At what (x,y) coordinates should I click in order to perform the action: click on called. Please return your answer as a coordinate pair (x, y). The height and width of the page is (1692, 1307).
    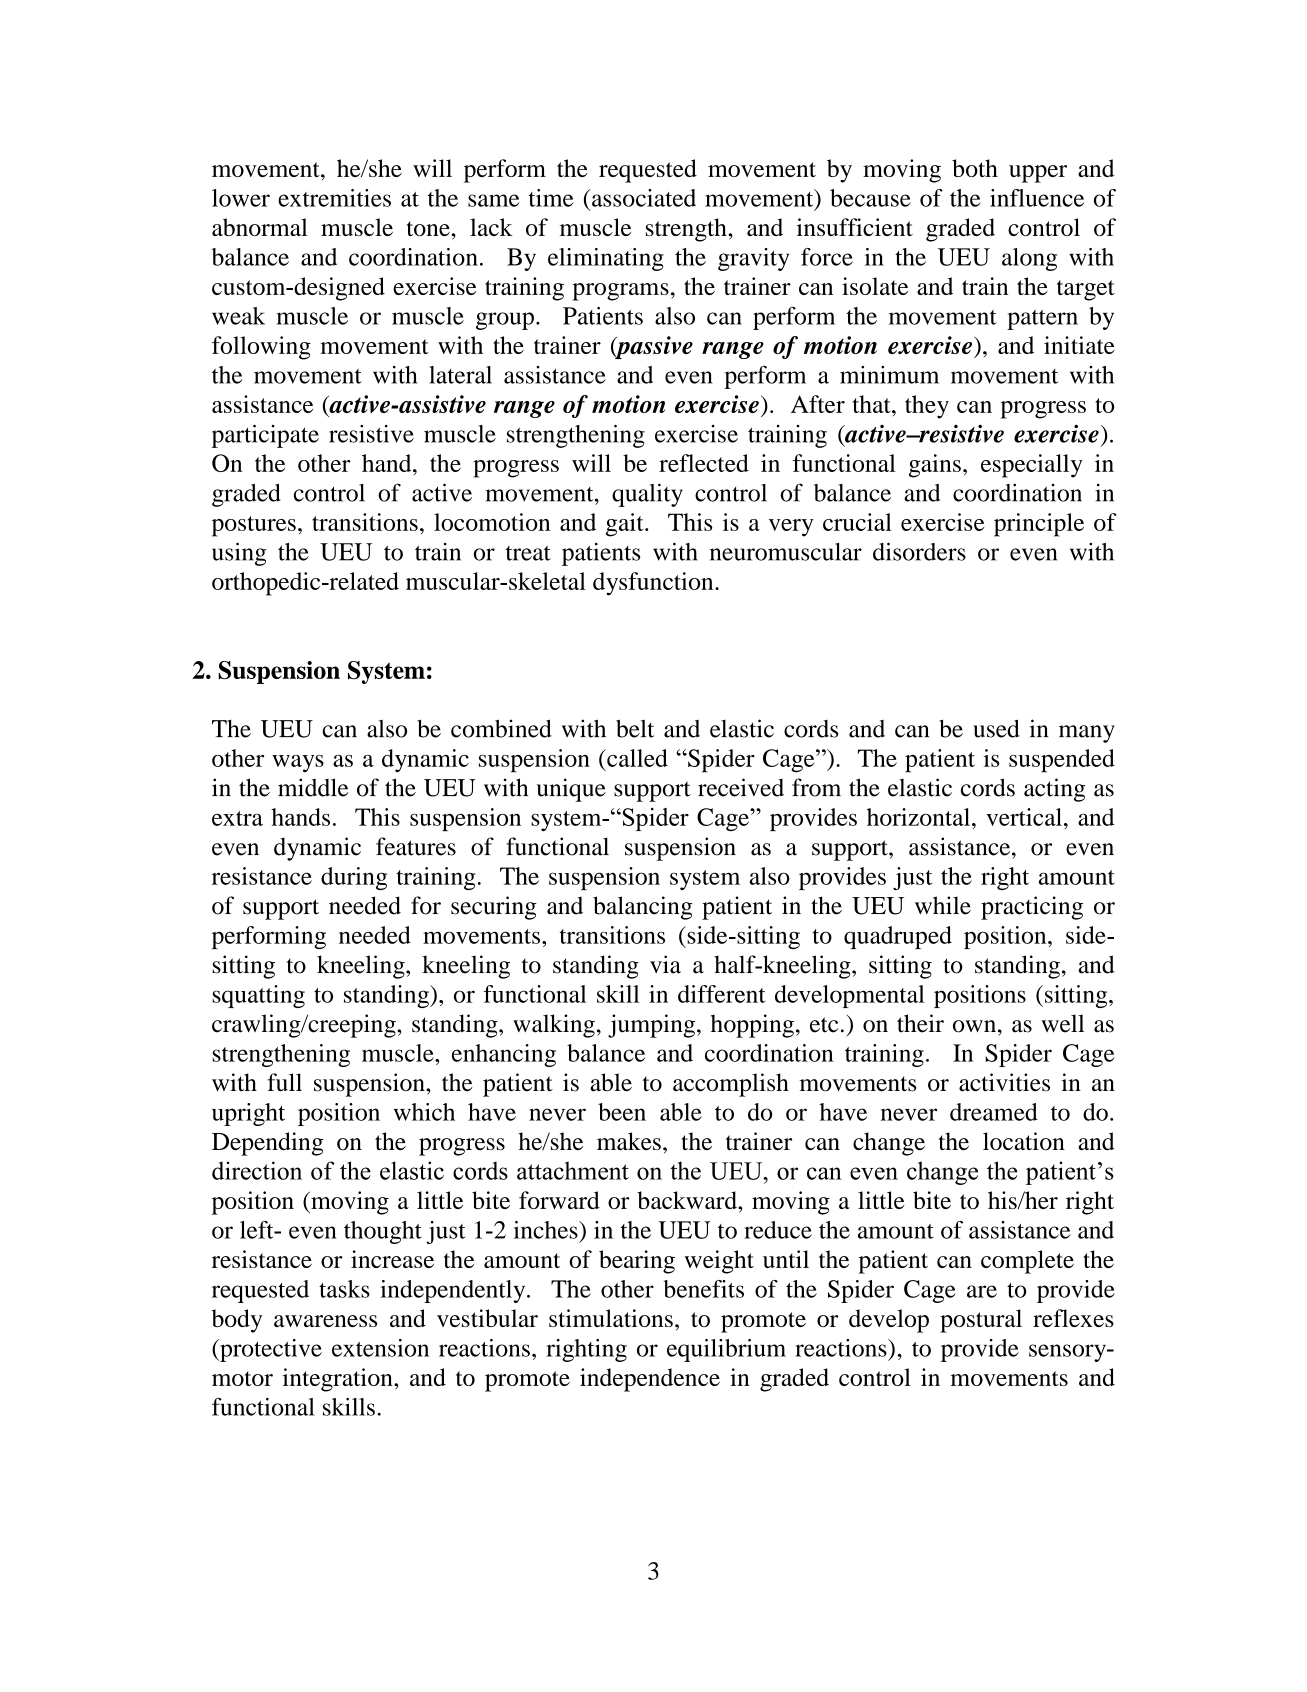
    Looking at the image, I should click on (636, 758).
